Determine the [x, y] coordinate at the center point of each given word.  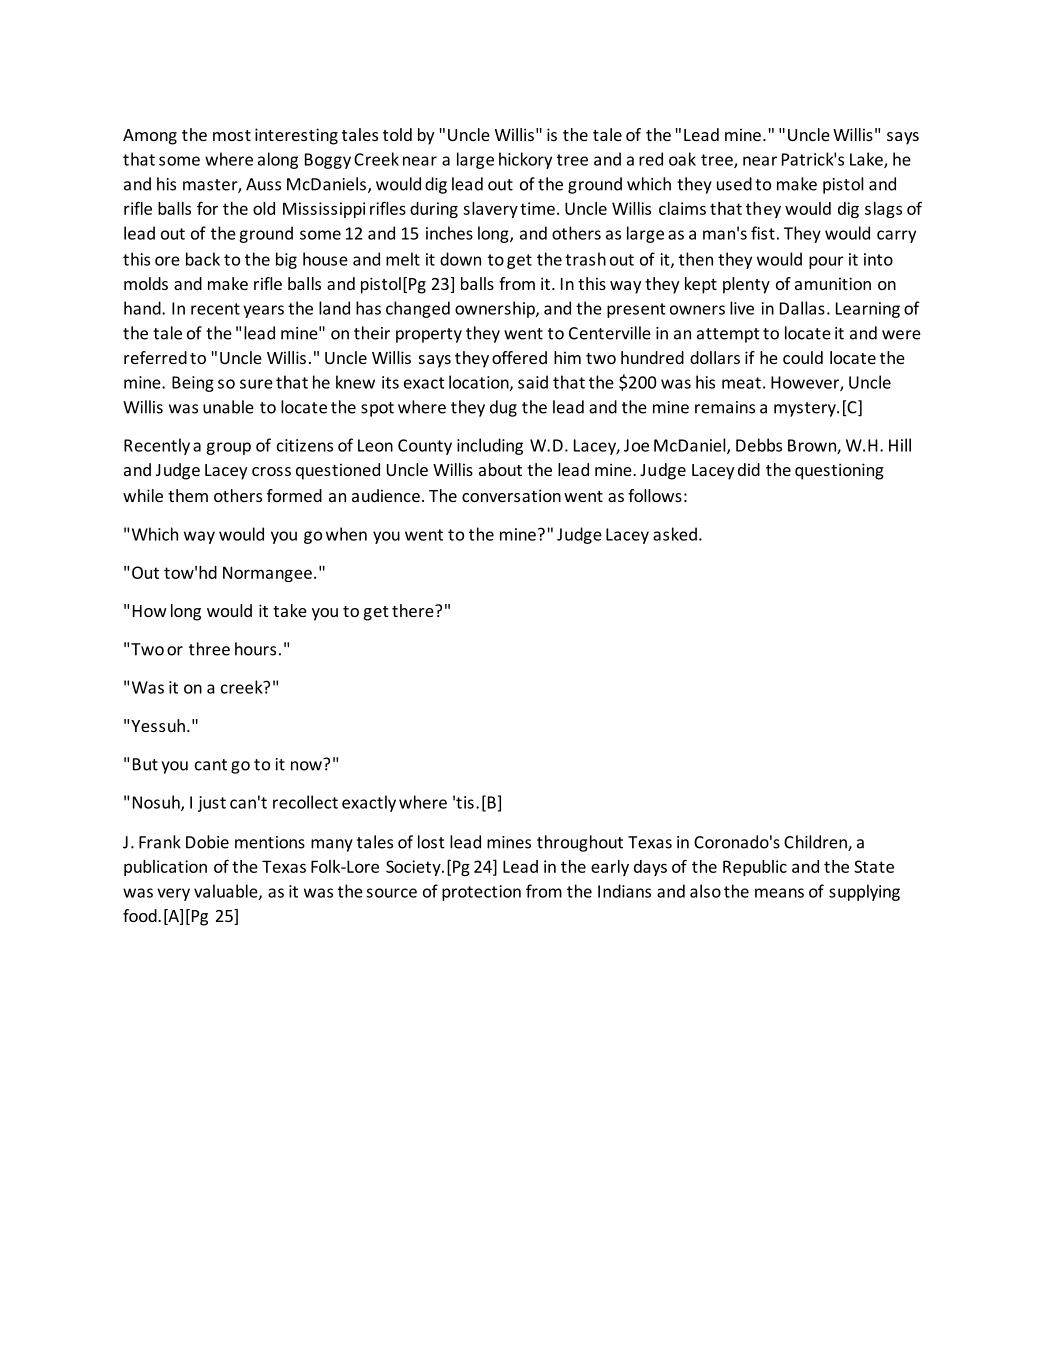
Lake [867, 160]
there [414, 610]
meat [741, 383]
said [533, 382]
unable [228, 407]
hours [255, 649]
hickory [525, 160]
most [232, 135]
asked [675, 534]
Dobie [207, 842]
